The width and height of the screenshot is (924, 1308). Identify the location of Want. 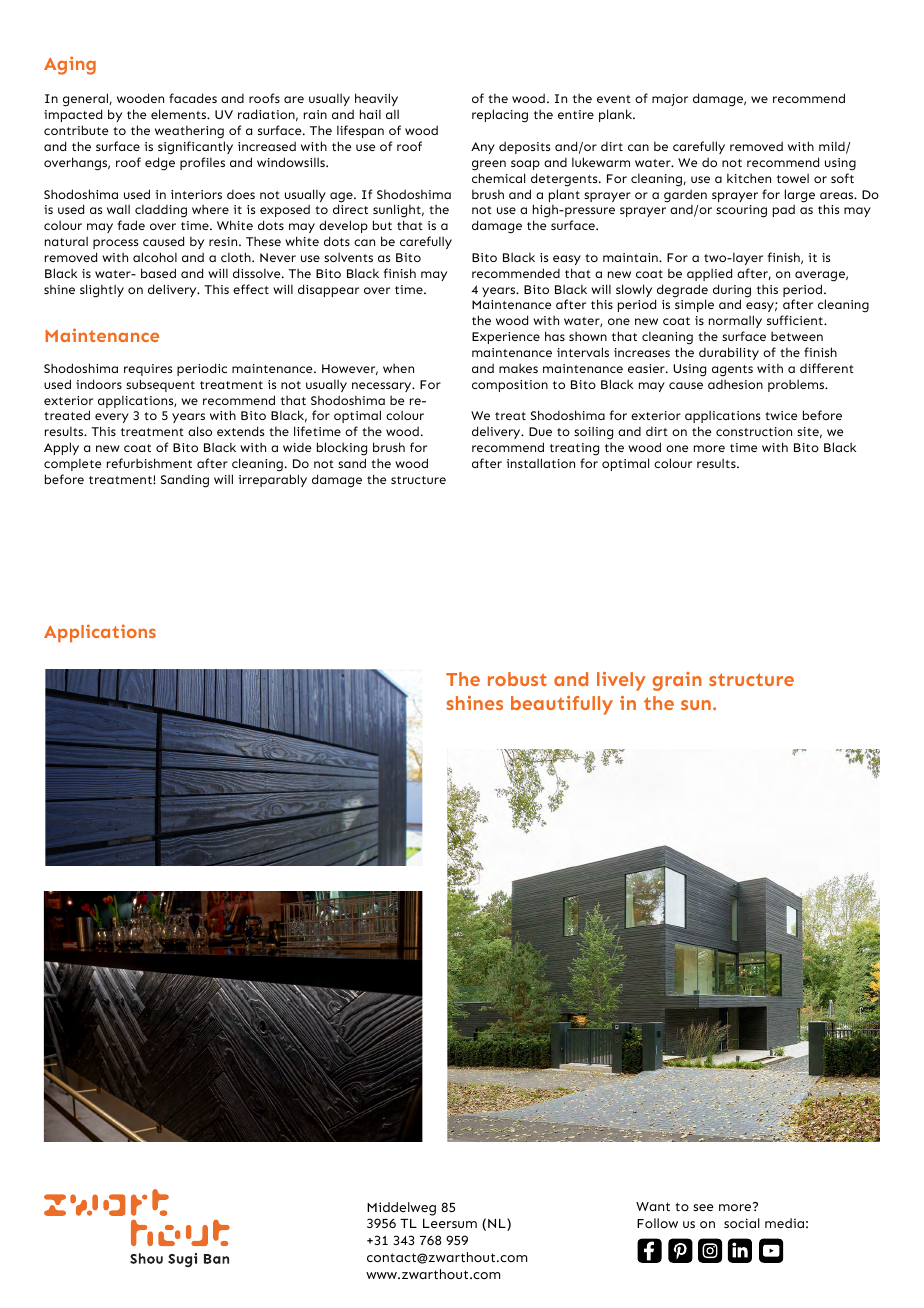
(653, 1206).
